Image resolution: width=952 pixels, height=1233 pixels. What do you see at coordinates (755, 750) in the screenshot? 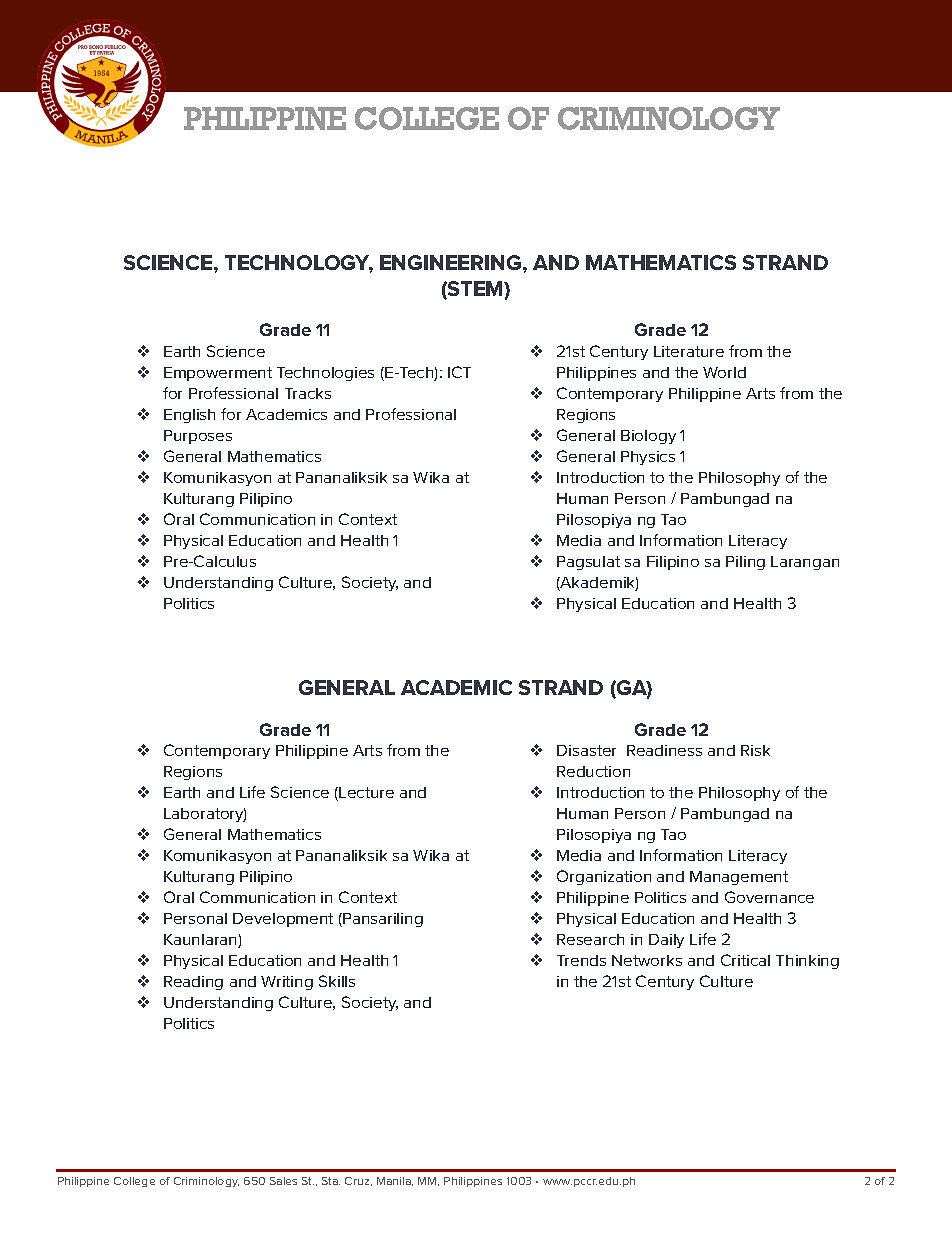
I see `Risk` at bounding box center [755, 750].
